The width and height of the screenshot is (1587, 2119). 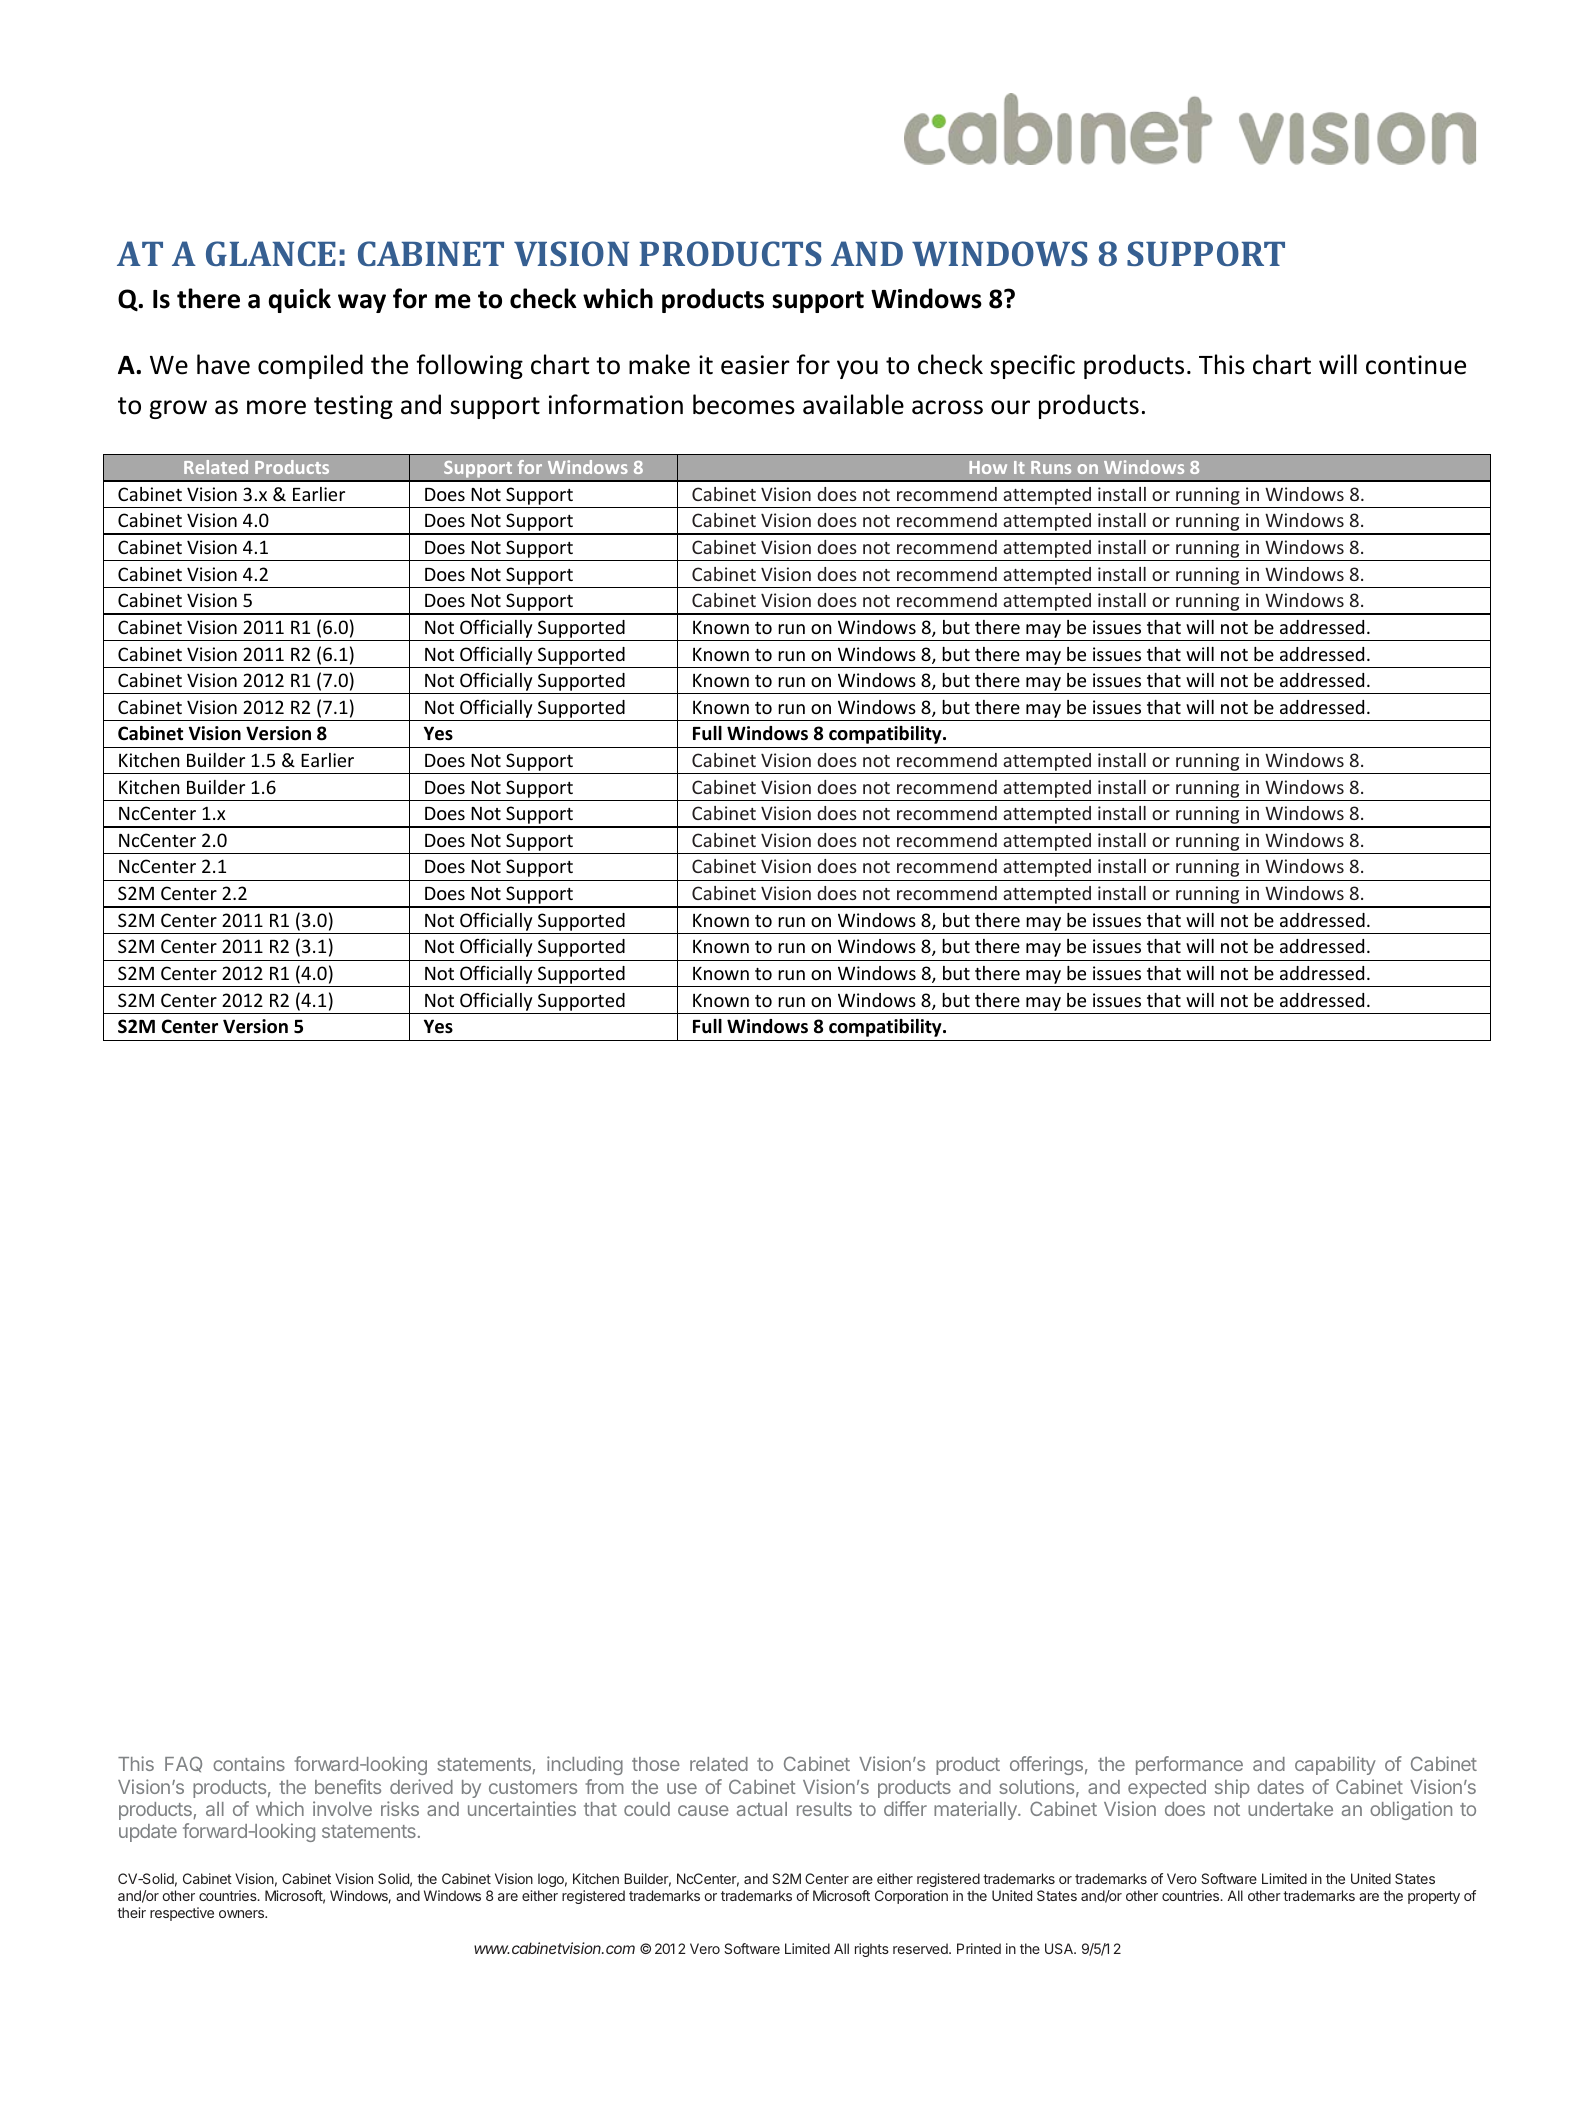 What do you see at coordinates (1290, 1809) in the screenshot?
I see `undertake` at bounding box center [1290, 1809].
